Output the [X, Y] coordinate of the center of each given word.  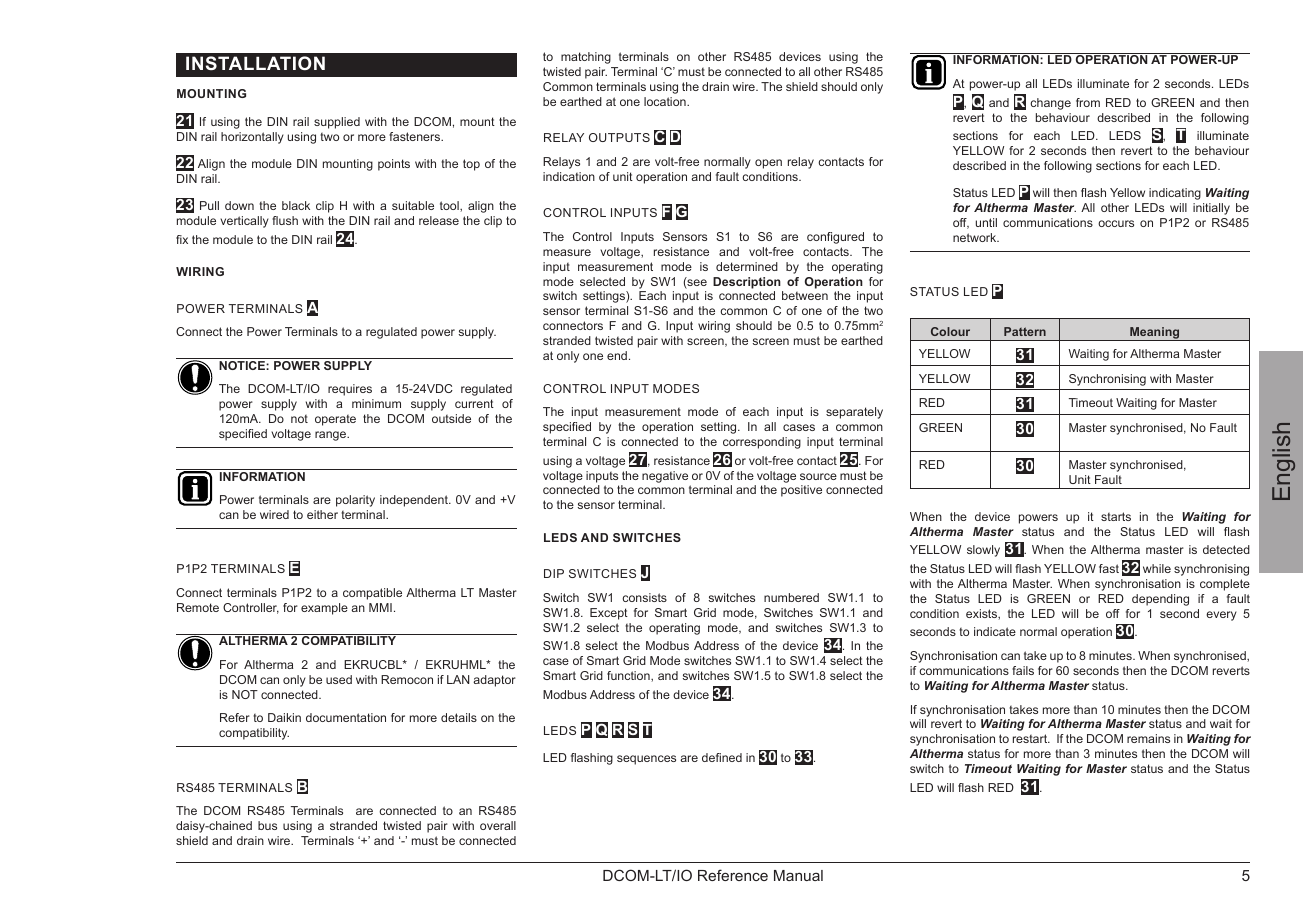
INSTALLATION [255, 63]
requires [350, 390]
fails [1023, 670]
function [629, 676]
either [322, 514]
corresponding [762, 443]
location [666, 101]
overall [498, 825]
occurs [1116, 223]
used [339, 679]
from [1088, 102]
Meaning [1155, 334]
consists [644, 597]
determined [747, 266]
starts [1116, 516]
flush [285, 220]
